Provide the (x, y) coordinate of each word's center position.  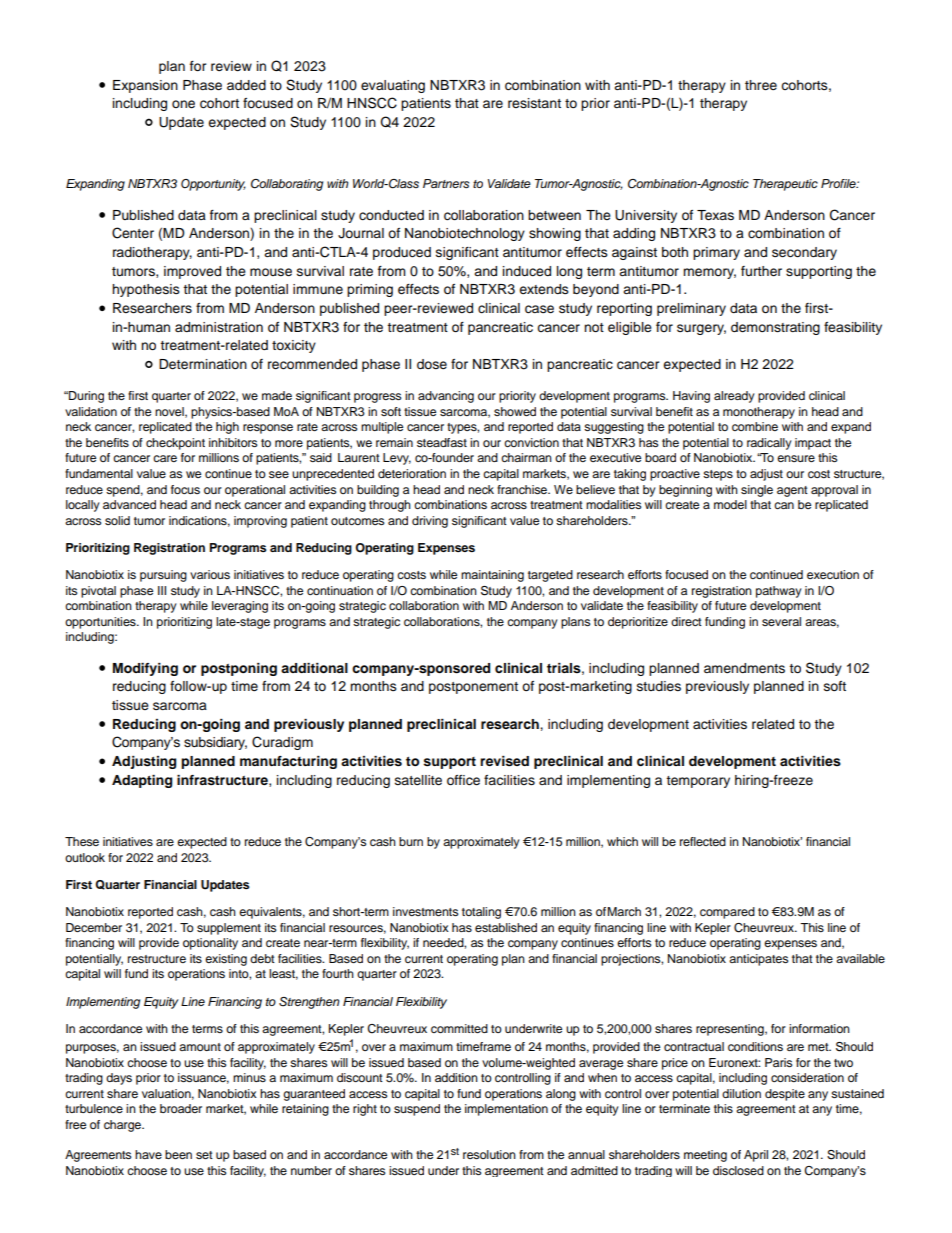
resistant (534, 103)
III (162, 590)
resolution (489, 1154)
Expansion (145, 86)
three (761, 85)
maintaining (492, 576)
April (756, 1156)
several (781, 621)
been (178, 1154)
